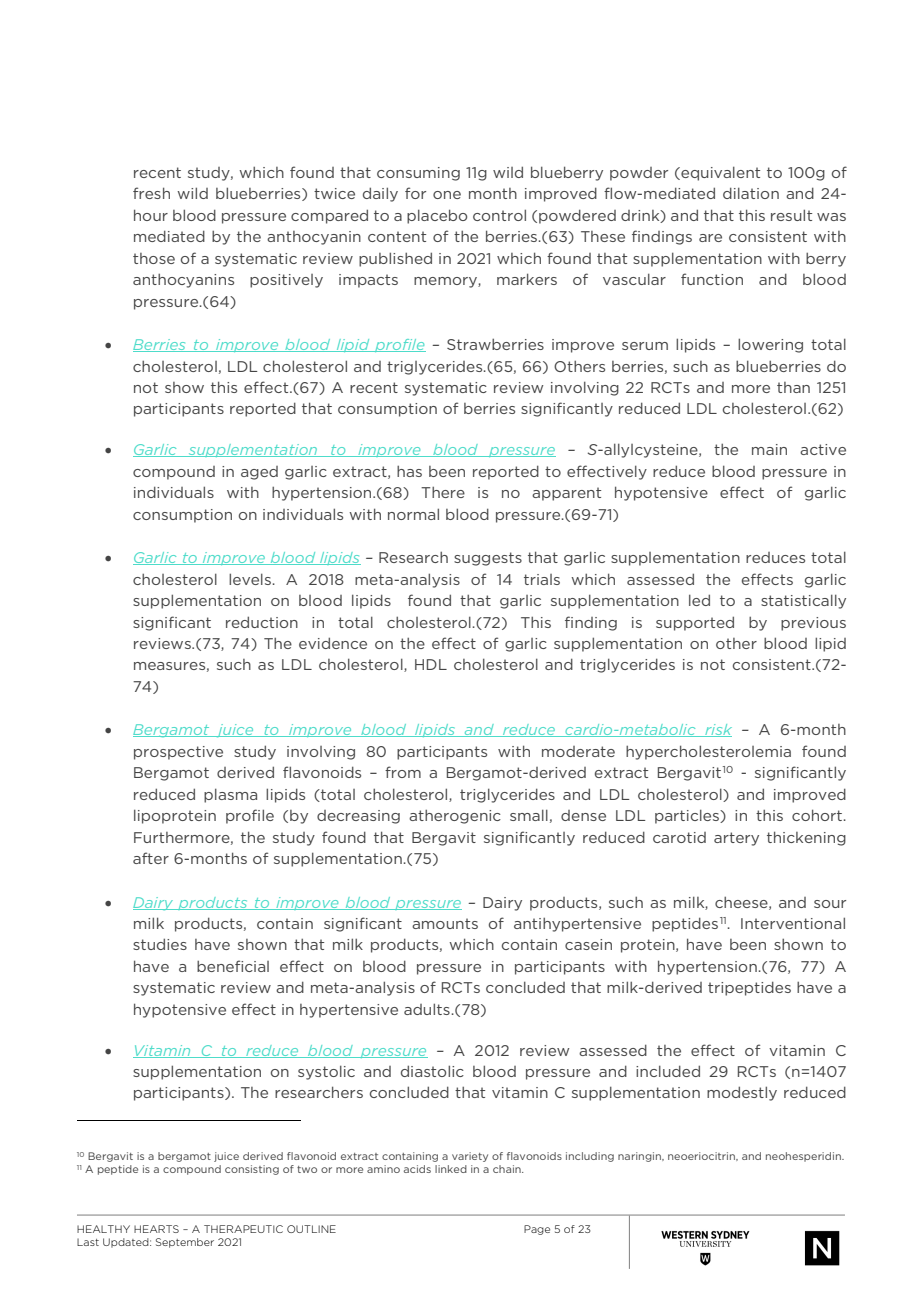 This screenshot has height=1308, width=924. I want to click on aged, so click(259, 473).
